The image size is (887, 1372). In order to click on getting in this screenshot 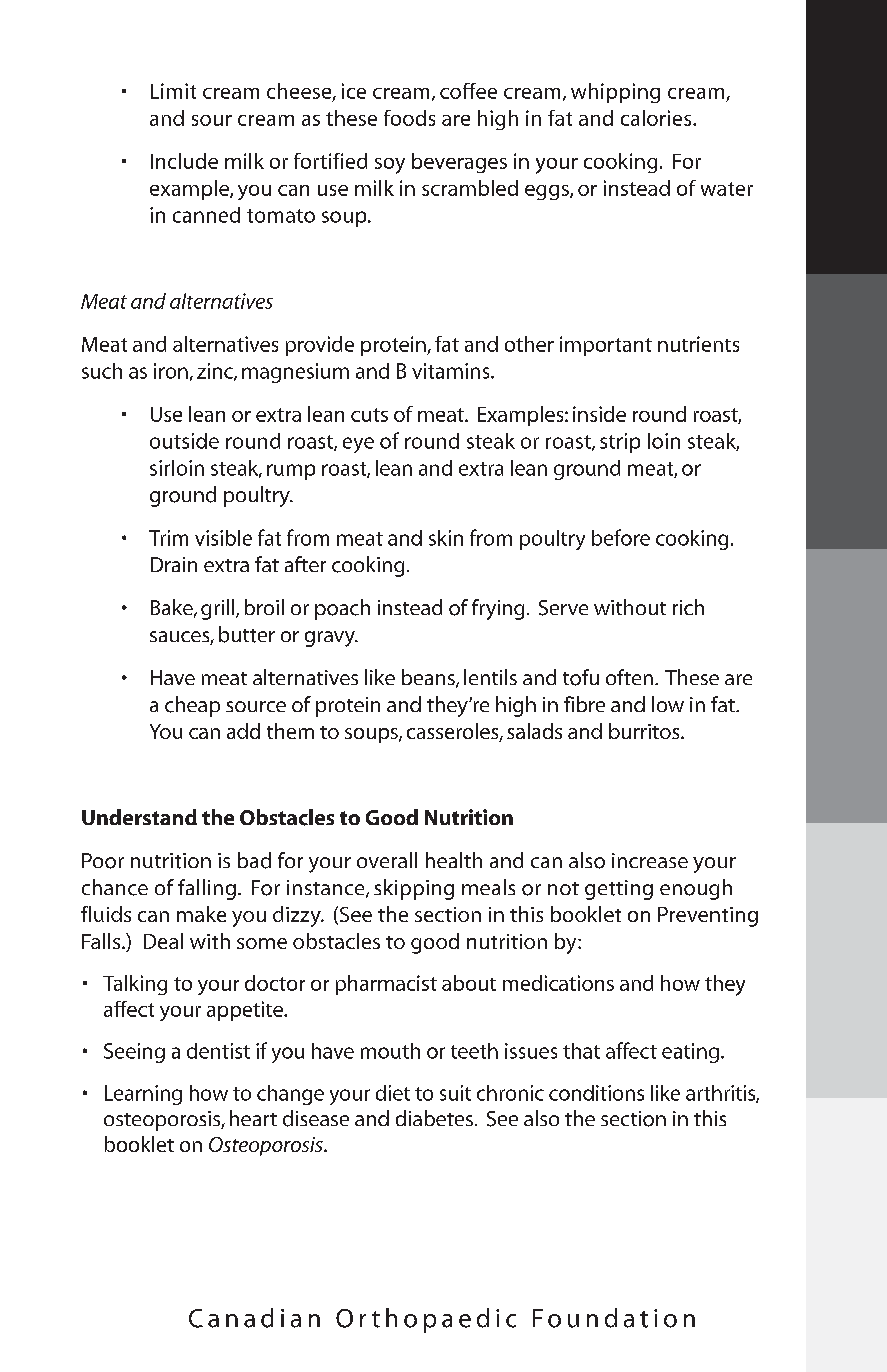, I will do `click(619, 890)`.
